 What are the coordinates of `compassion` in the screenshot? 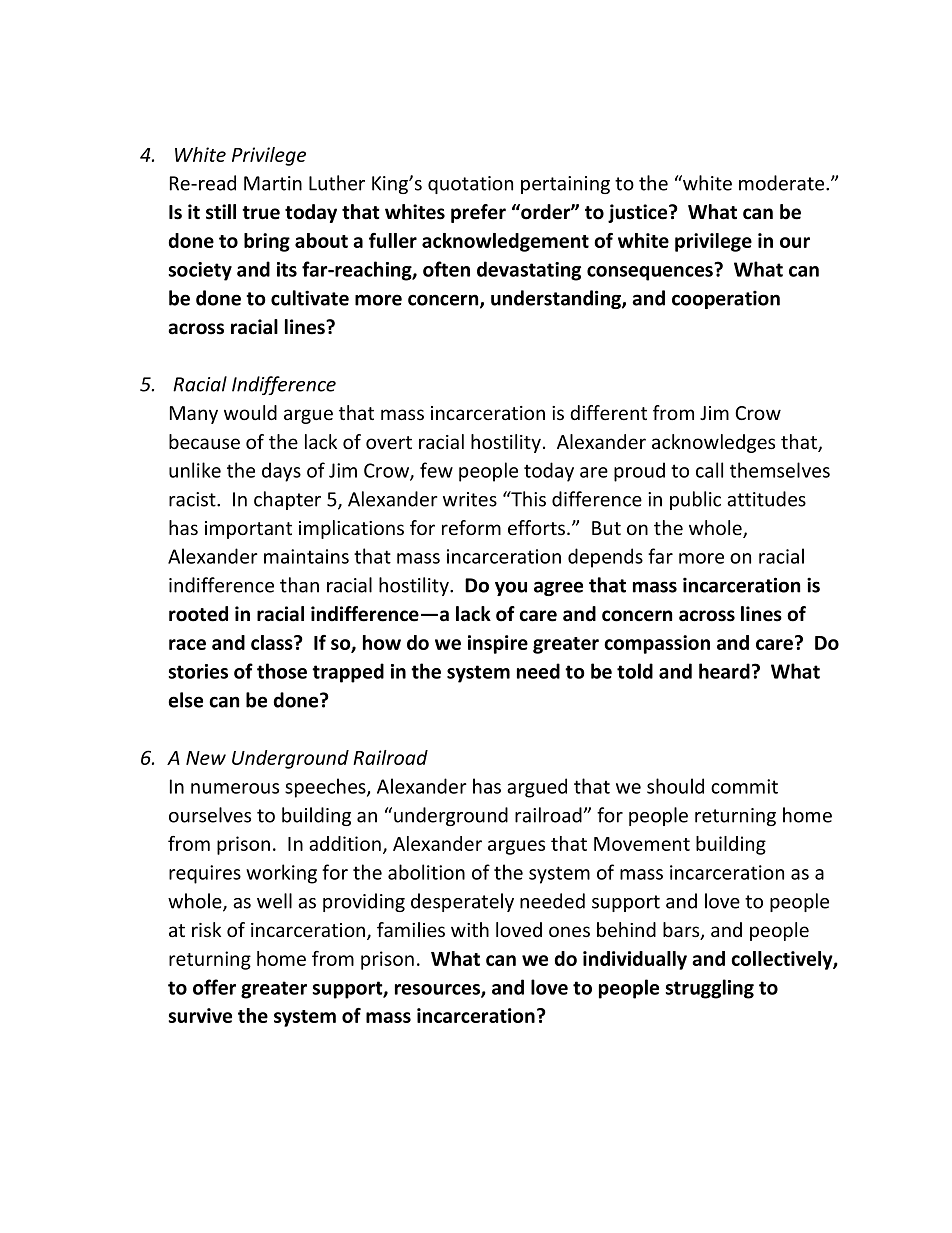 It's located at (657, 644).
